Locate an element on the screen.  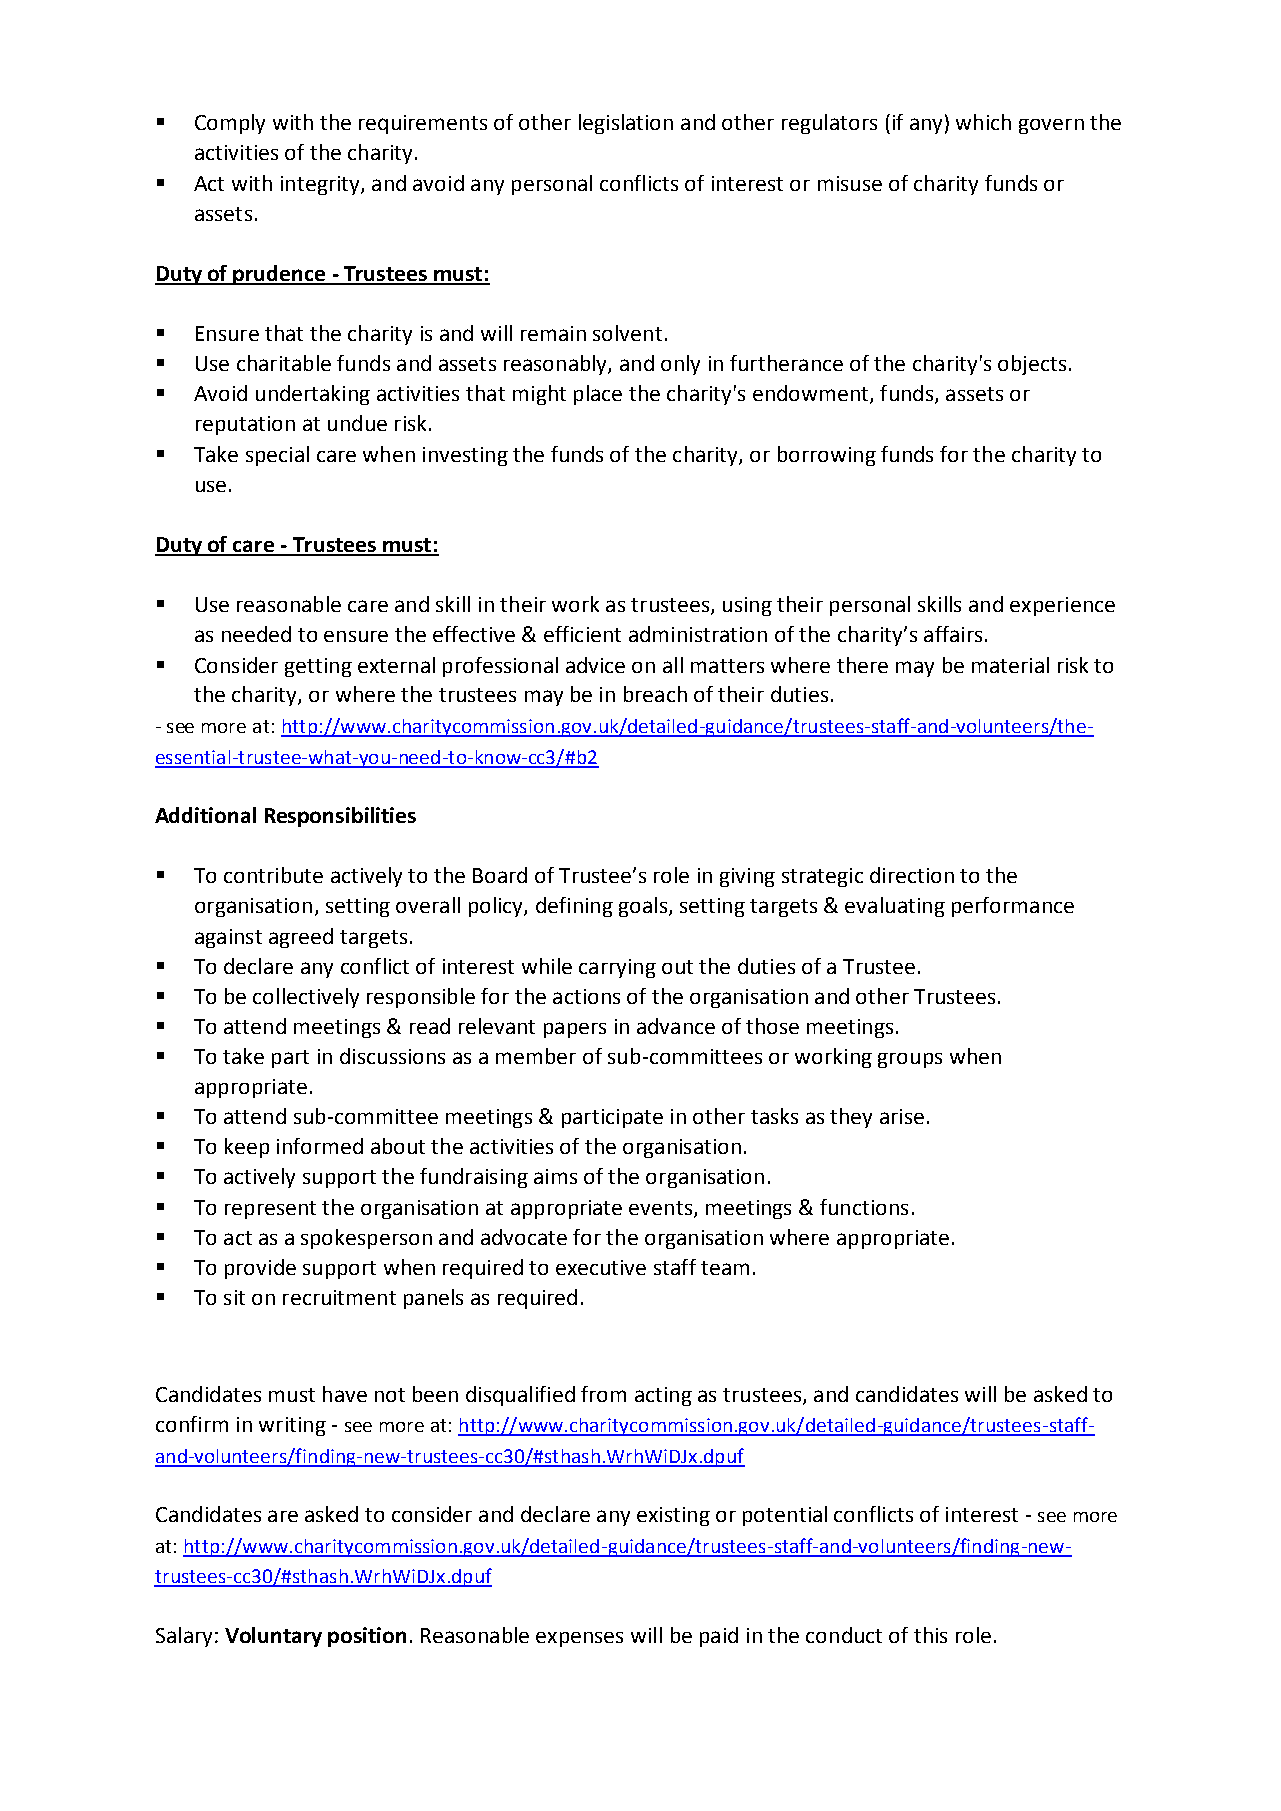
integrity is located at coordinates (321, 185).
